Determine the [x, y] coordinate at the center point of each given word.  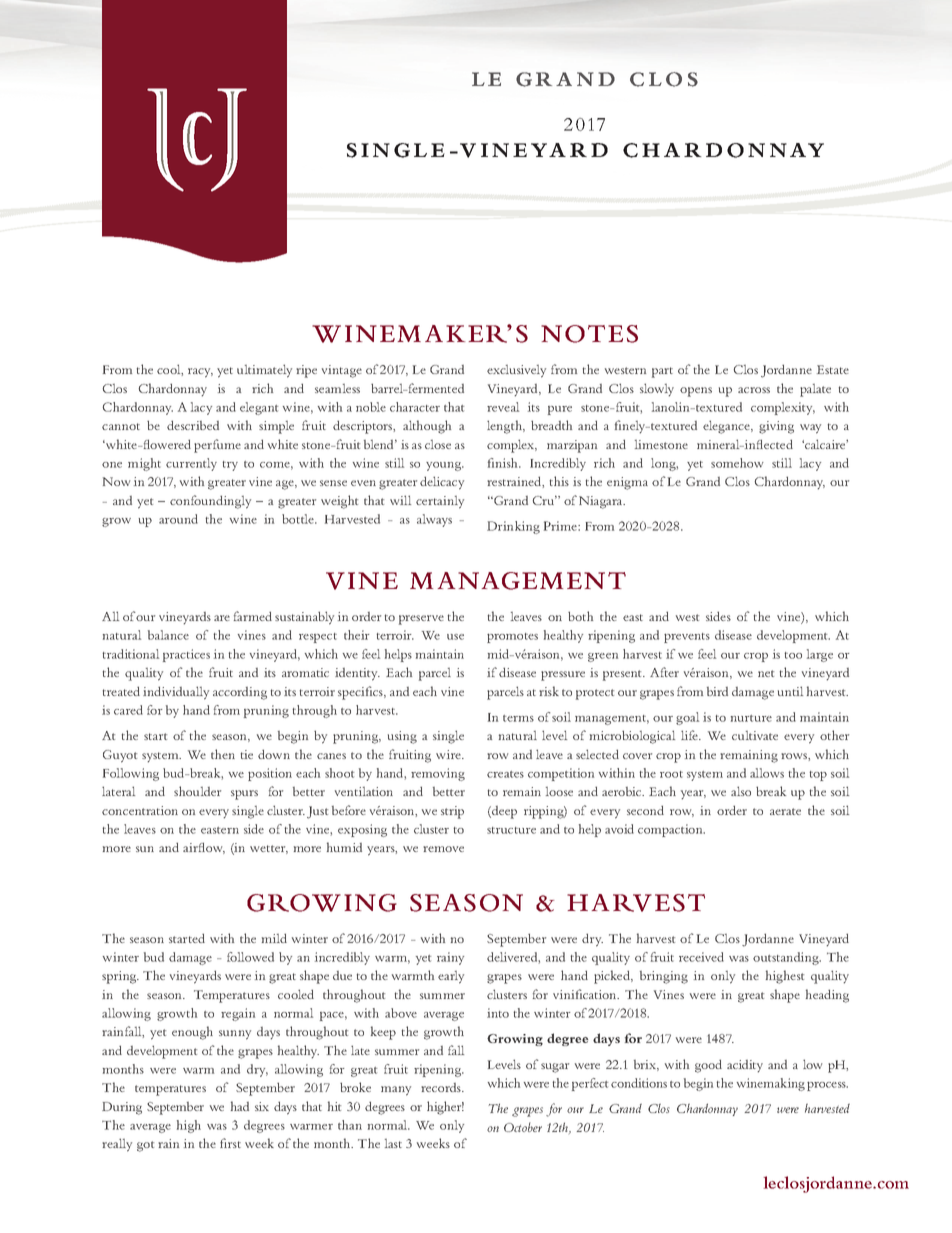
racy [200, 373]
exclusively [516, 371]
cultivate [755, 735]
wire [449, 754]
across [754, 390]
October [523, 1127]
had [240, 1106]
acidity [745, 1066]
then [223, 754]
